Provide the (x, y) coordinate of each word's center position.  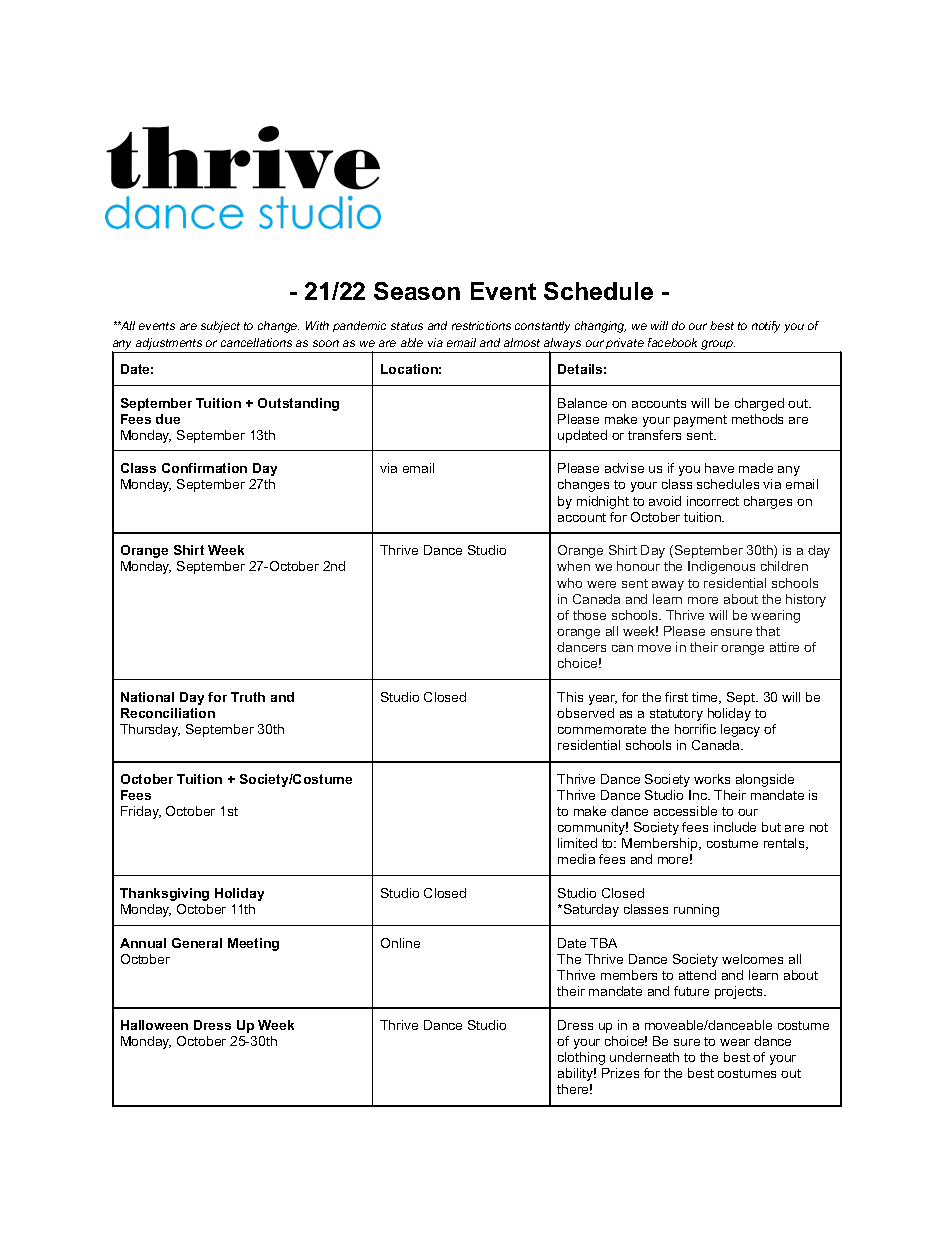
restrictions (481, 325)
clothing (581, 1058)
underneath (644, 1057)
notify (766, 327)
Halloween (154, 1025)
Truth (248, 697)
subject (220, 327)
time (706, 698)
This (570, 697)
